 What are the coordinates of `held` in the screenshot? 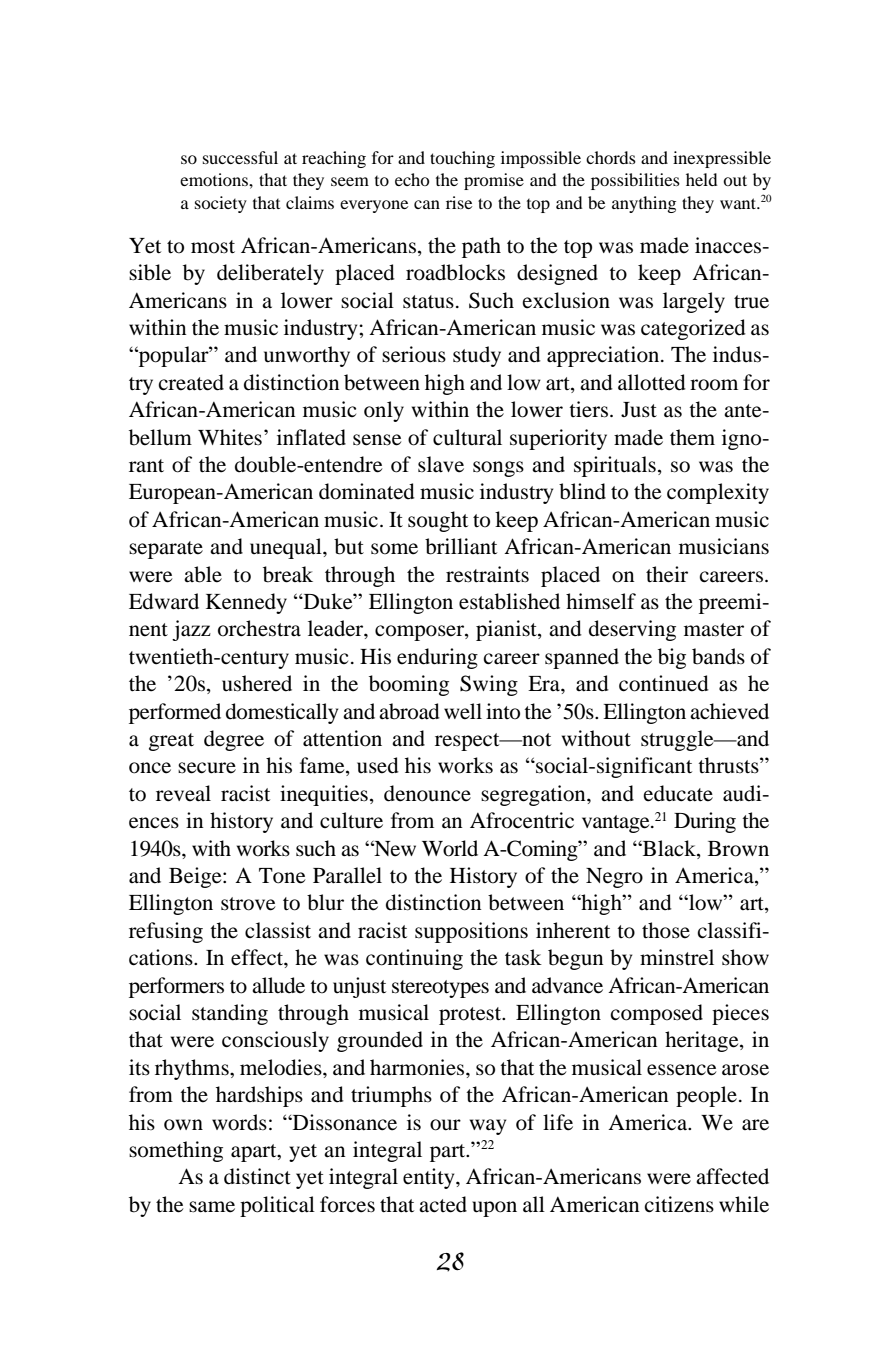 It's located at (702, 179).
